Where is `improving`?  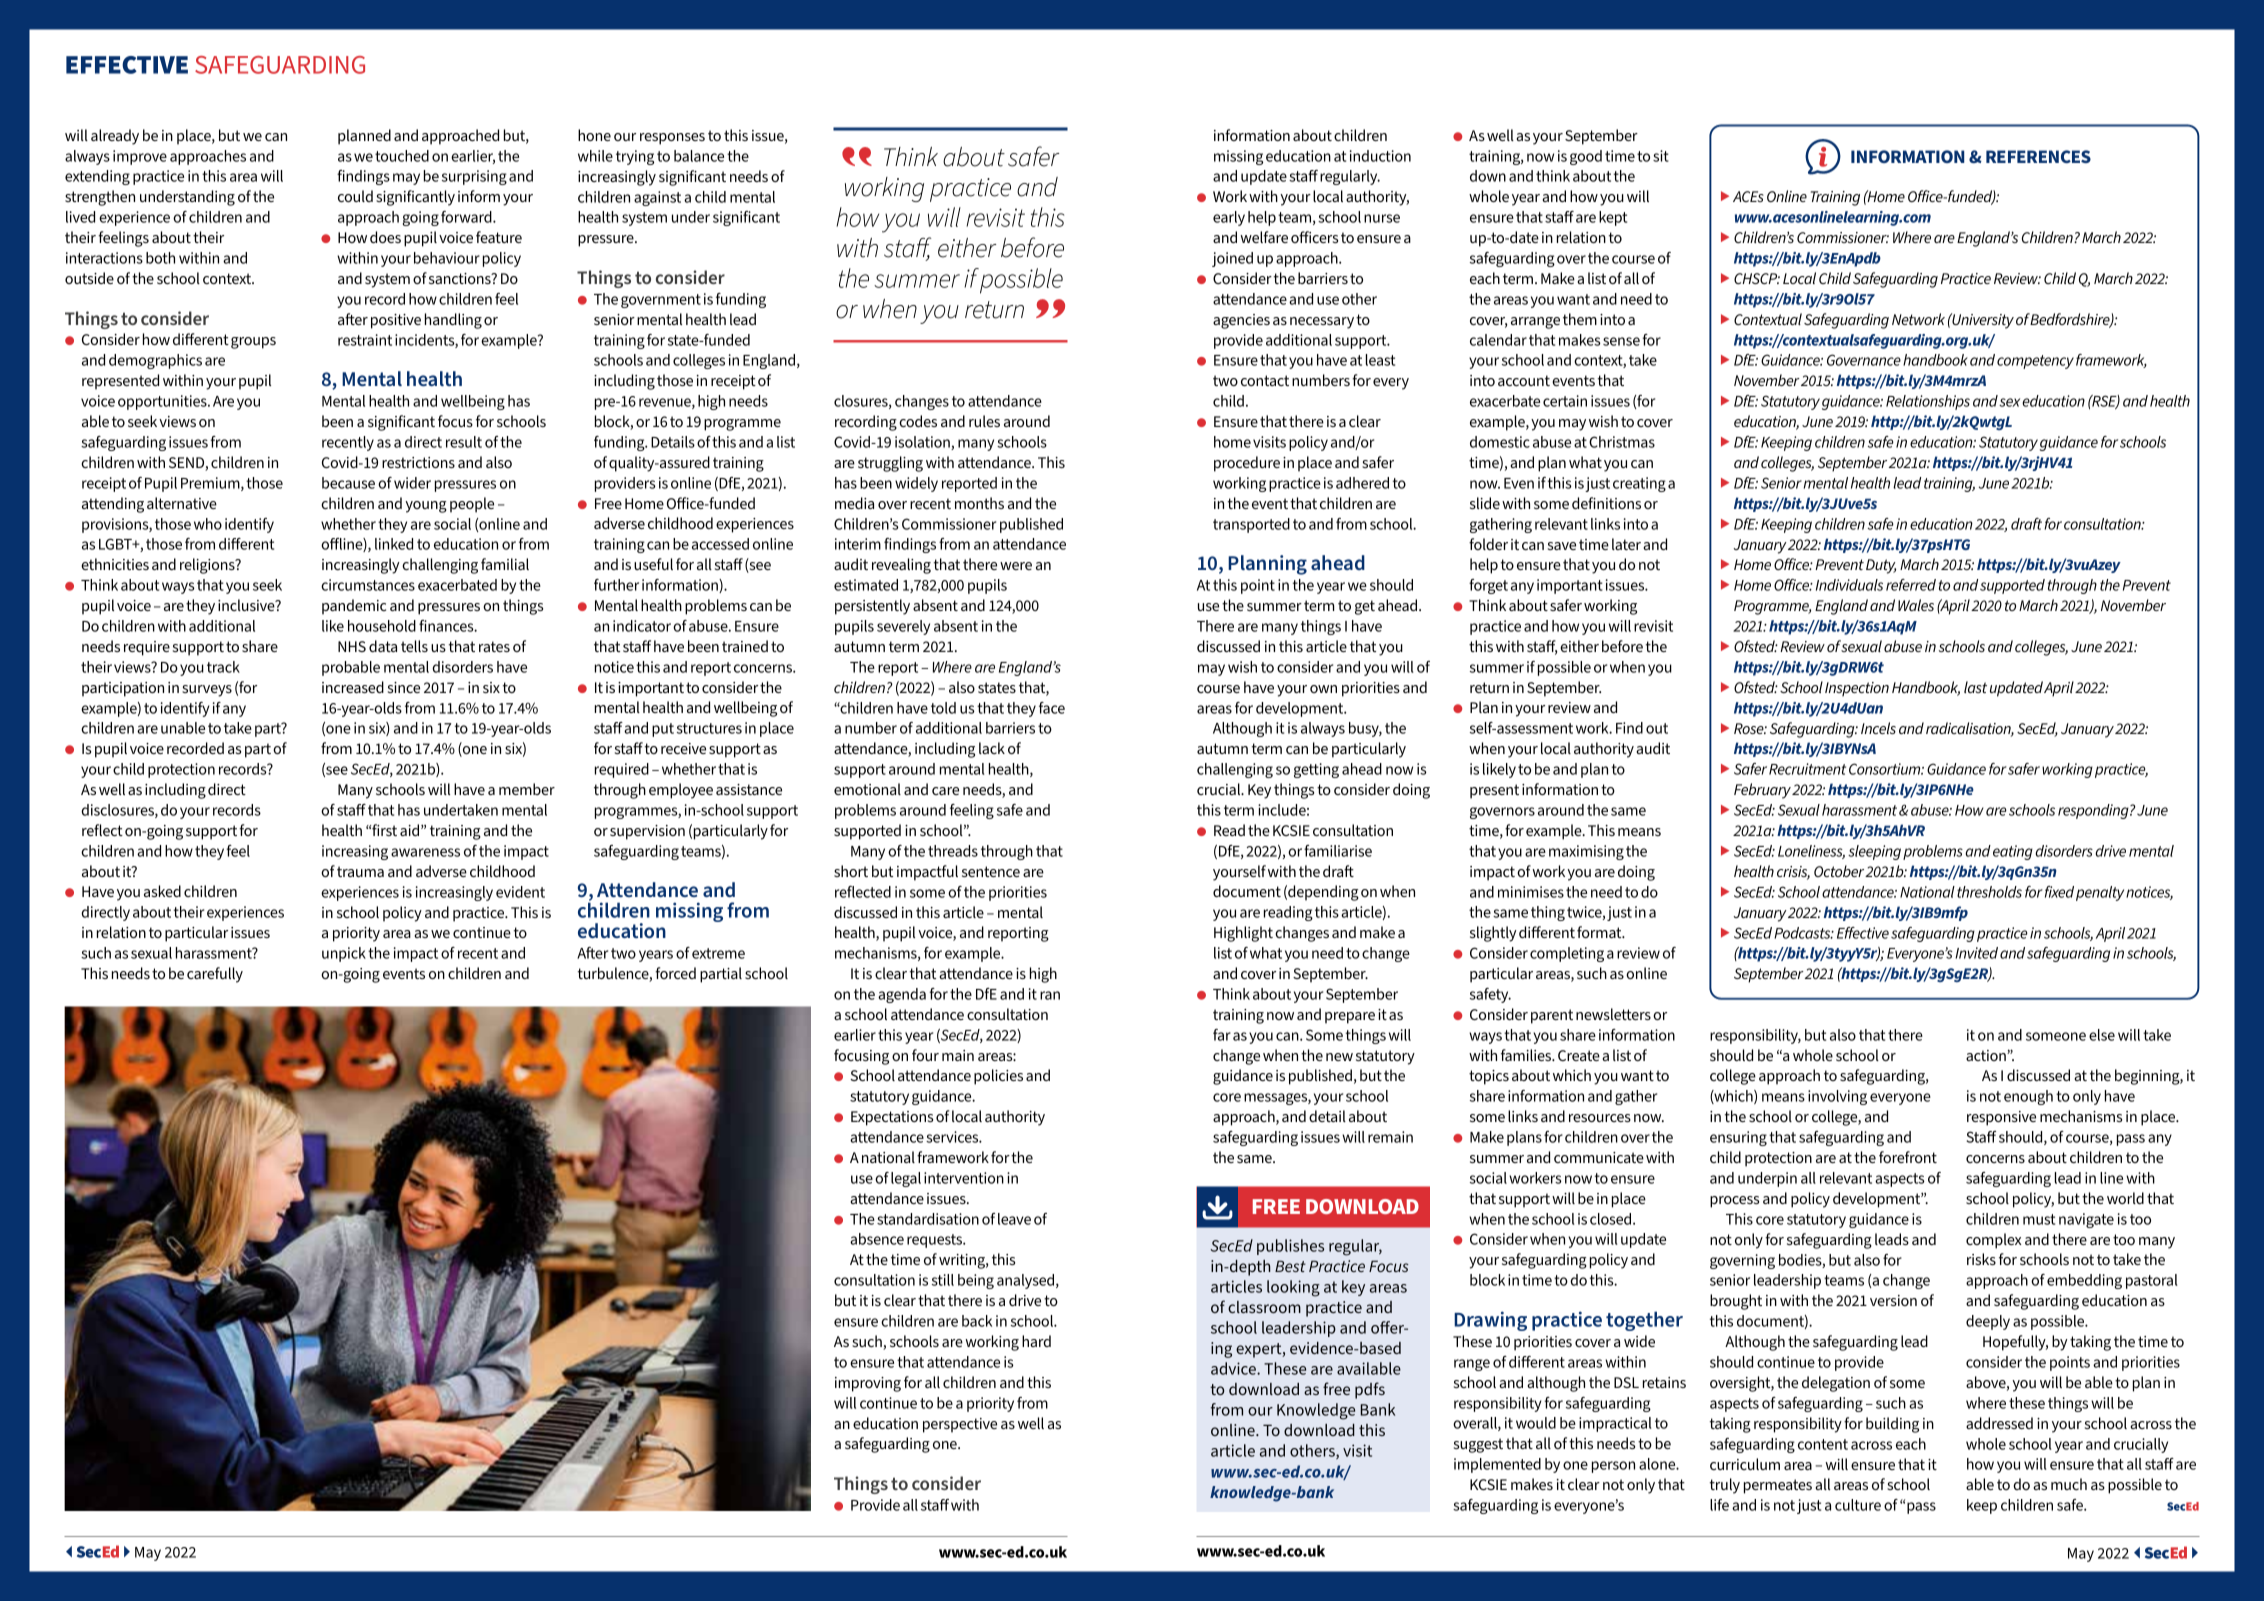 improving is located at coordinates (868, 1384).
